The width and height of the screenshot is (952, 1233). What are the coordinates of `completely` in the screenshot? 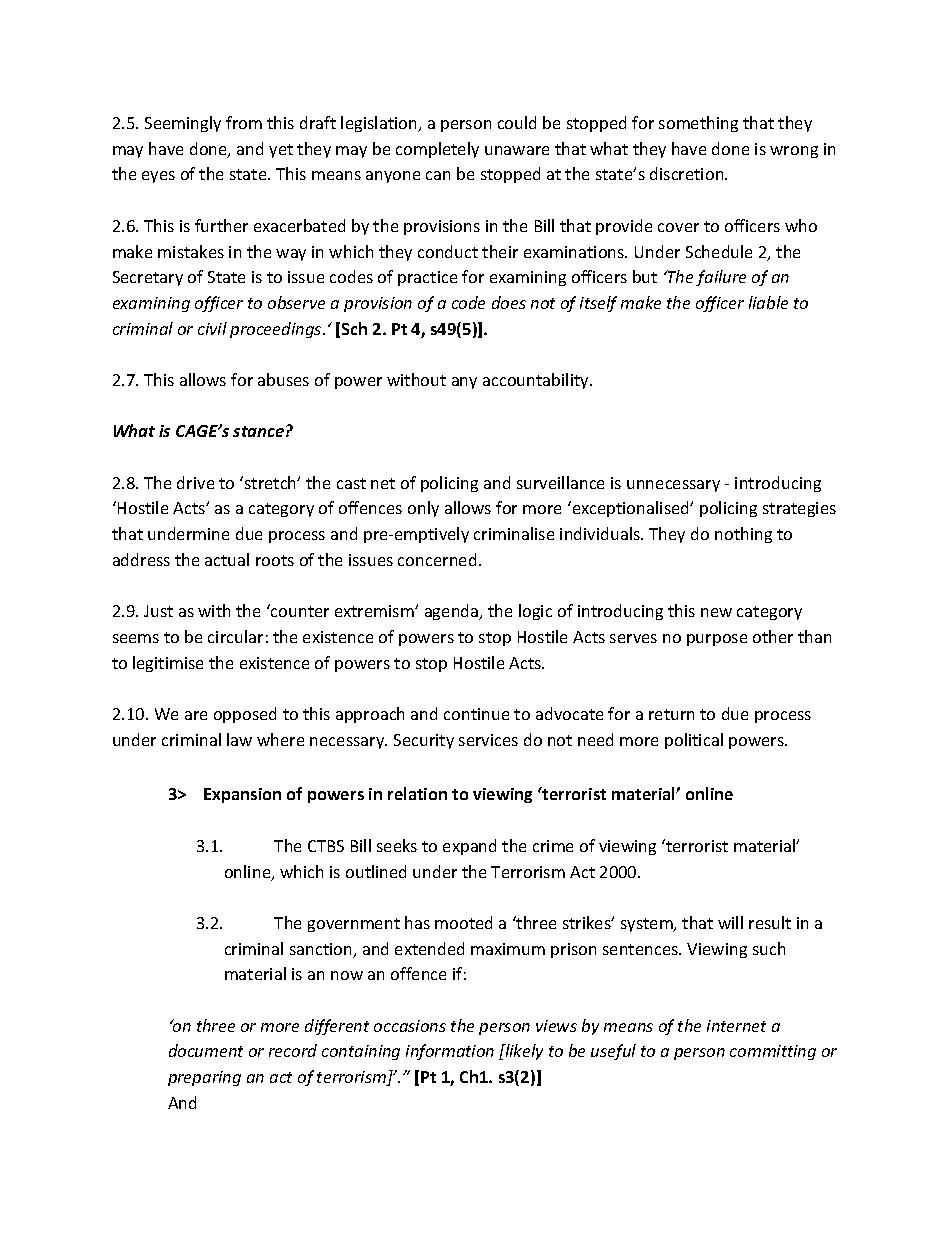 It's located at (437, 150).
